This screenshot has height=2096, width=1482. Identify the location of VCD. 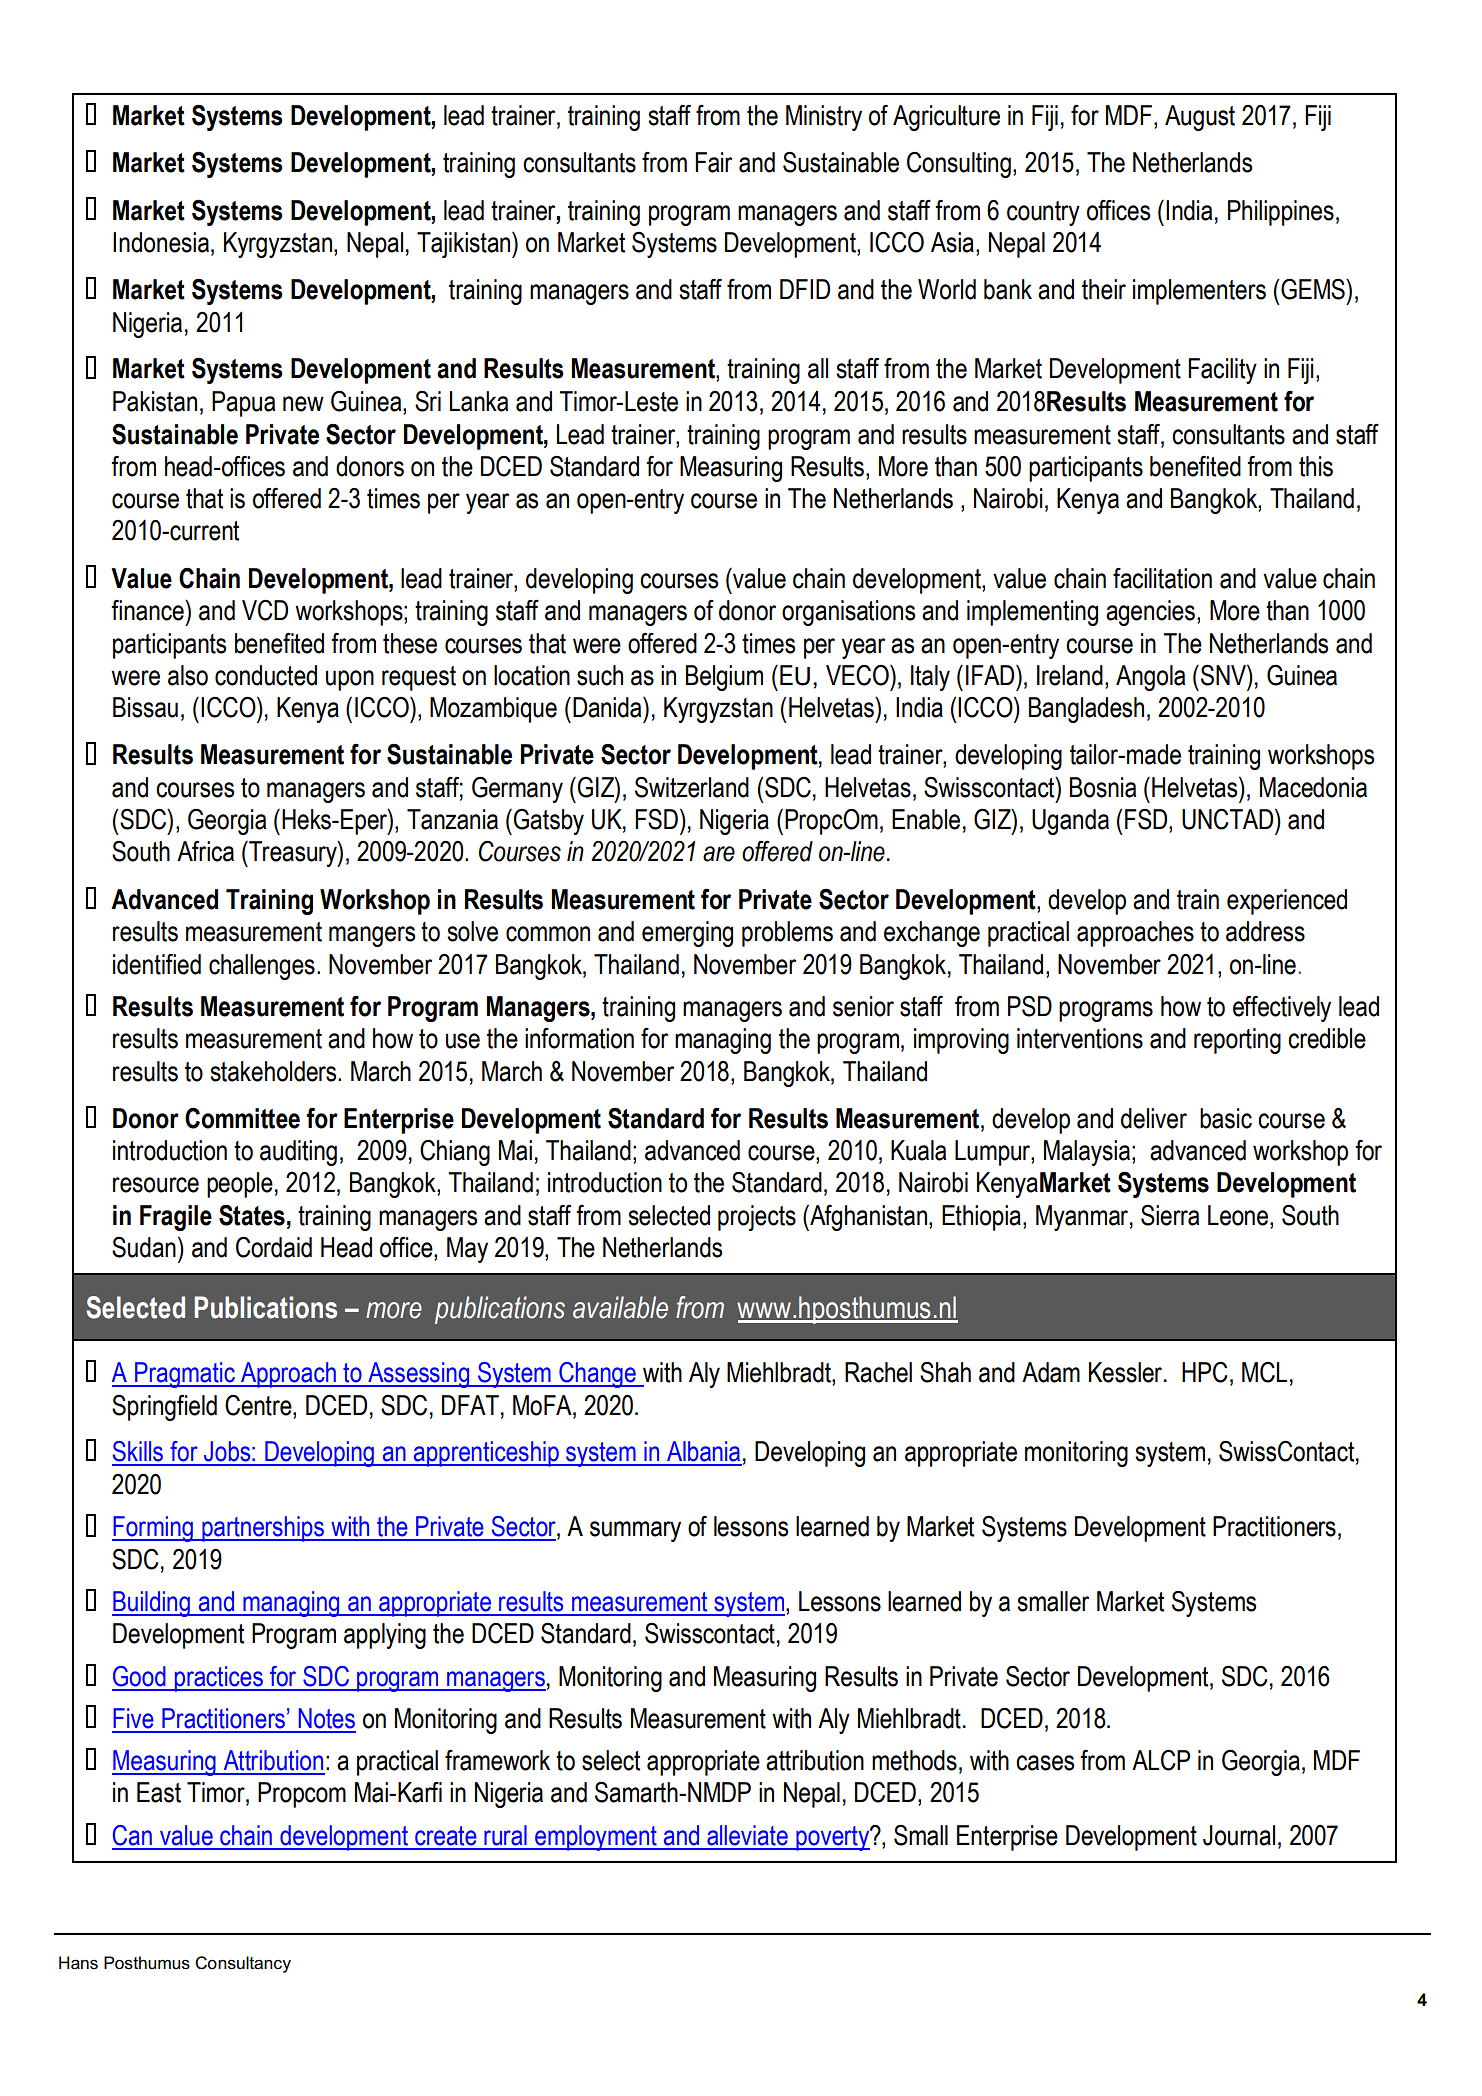
(265, 610).
